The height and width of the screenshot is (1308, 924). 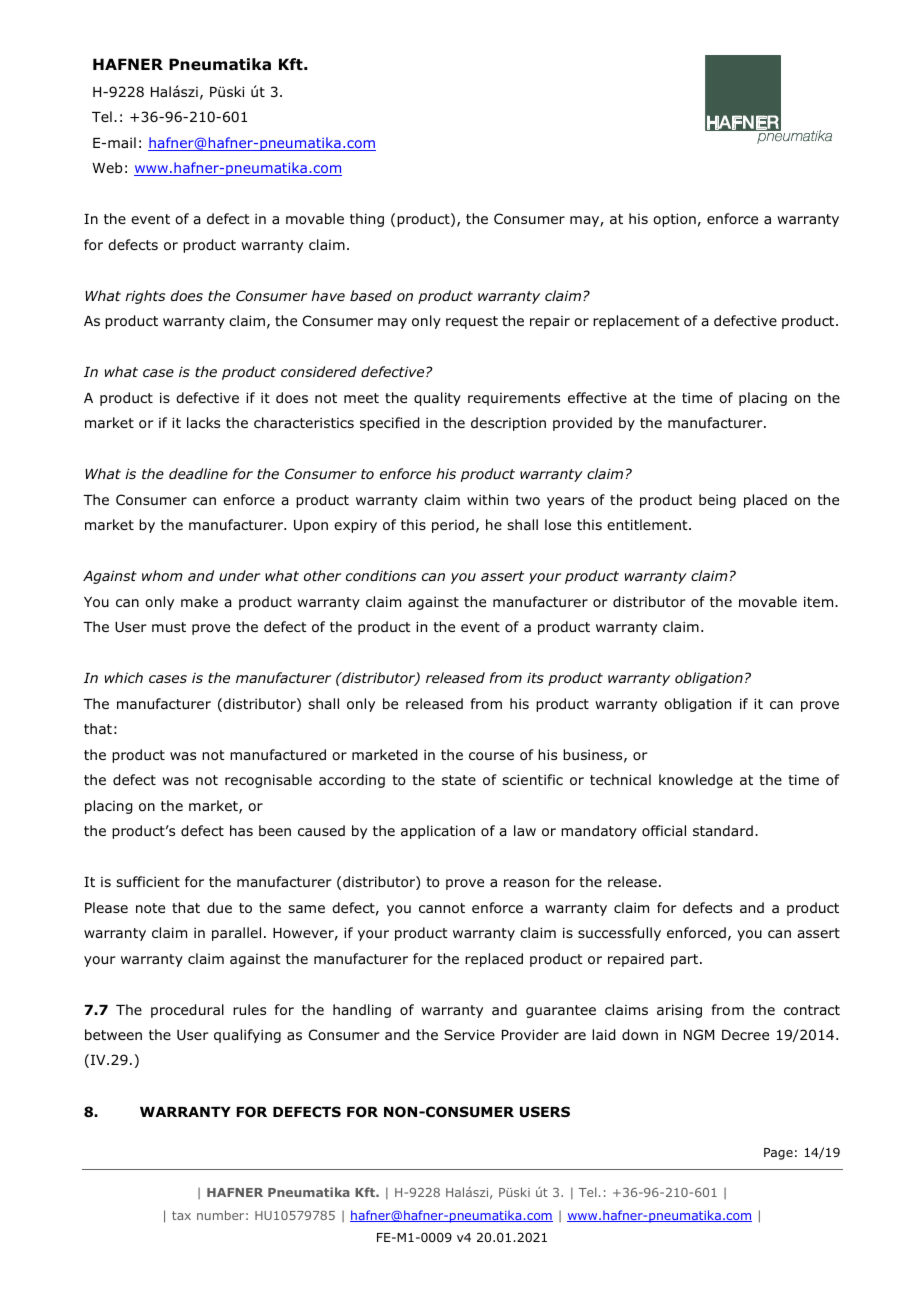 What do you see at coordinates (107, 167) in the screenshot?
I see `Web` at bounding box center [107, 167].
